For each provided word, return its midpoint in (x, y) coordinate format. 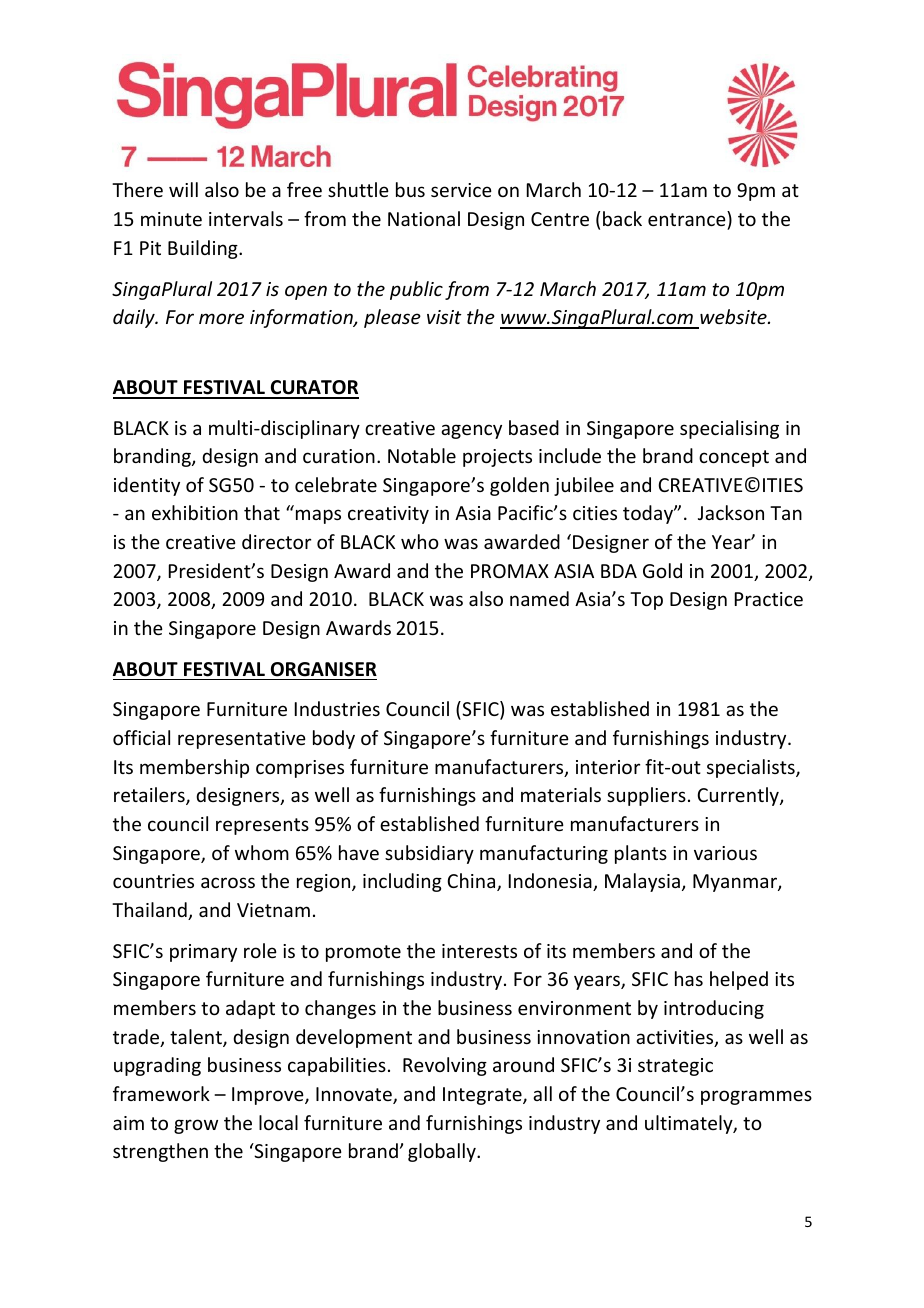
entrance (687, 219)
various (725, 853)
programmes (756, 1097)
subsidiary (429, 854)
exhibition (195, 512)
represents (262, 826)
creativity (388, 515)
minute (171, 219)
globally (443, 1152)
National (424, 218)
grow (196, 1126)
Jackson (731, 512)
